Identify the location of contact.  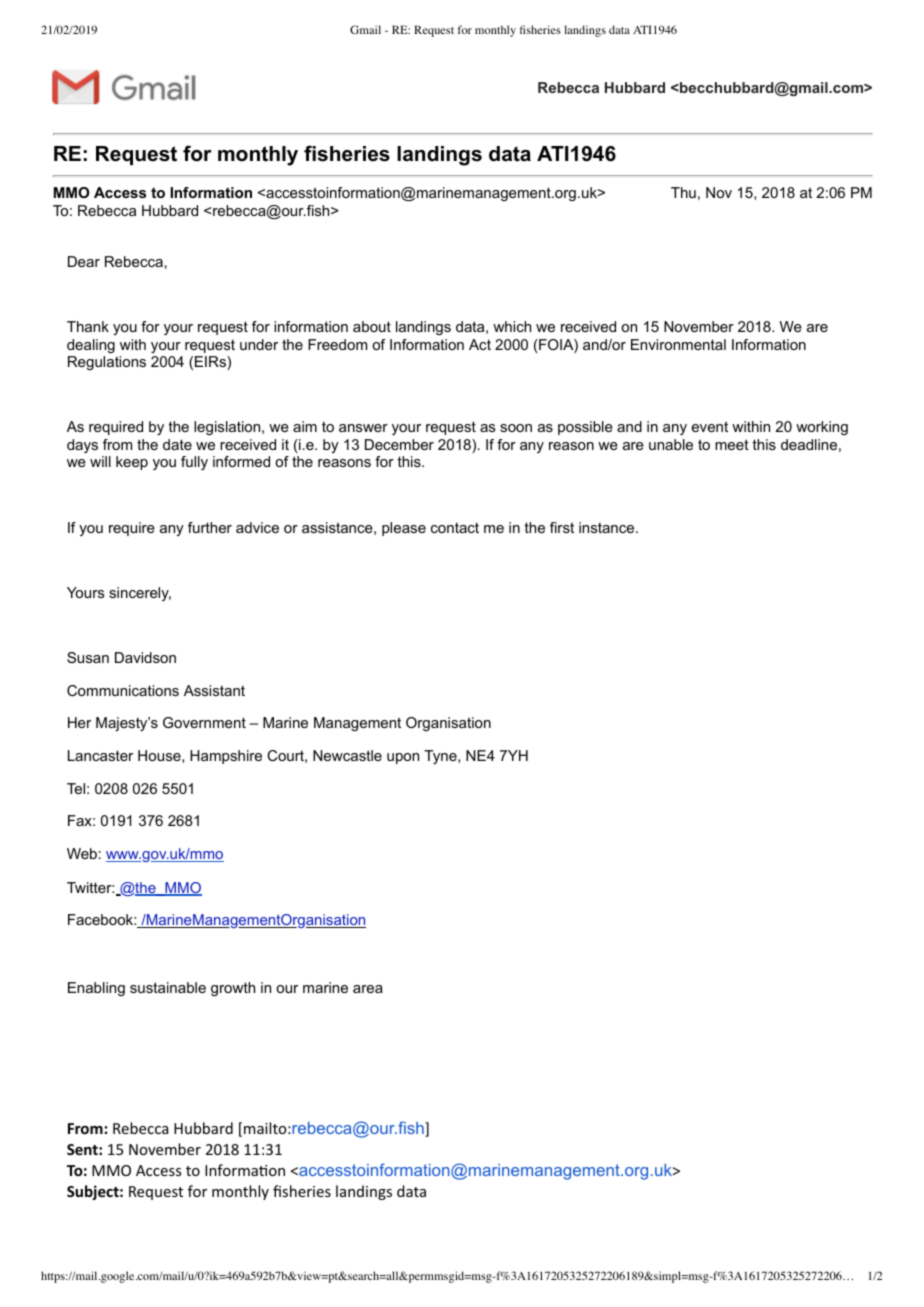
(455, 528).
